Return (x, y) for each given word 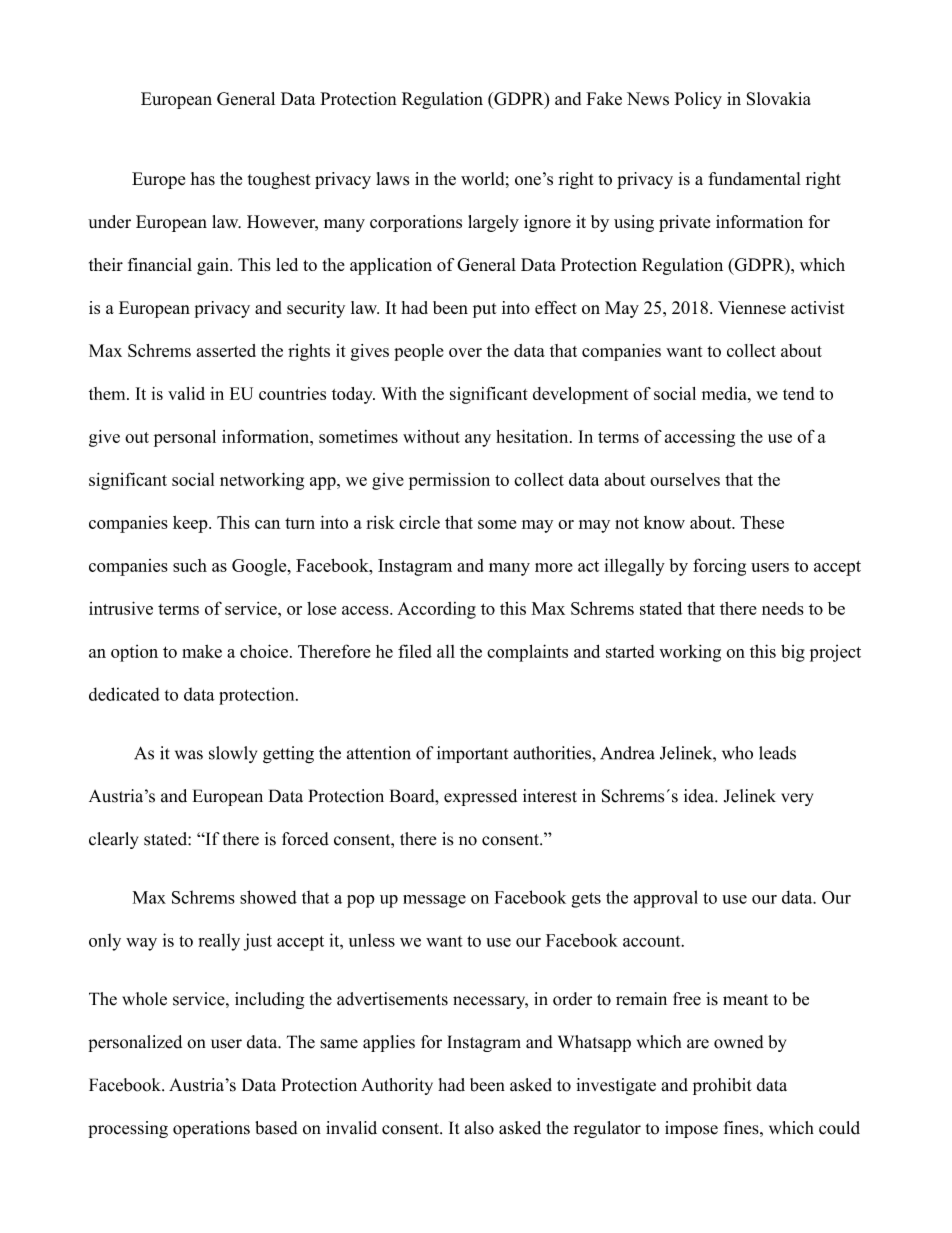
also (479, 1128)
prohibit (722, 1086)
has (202, 179)
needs (783, 608)
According (436, 610)
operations (211, 1129)
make (202, 651)
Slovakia (779, 99)
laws (392, 179)
